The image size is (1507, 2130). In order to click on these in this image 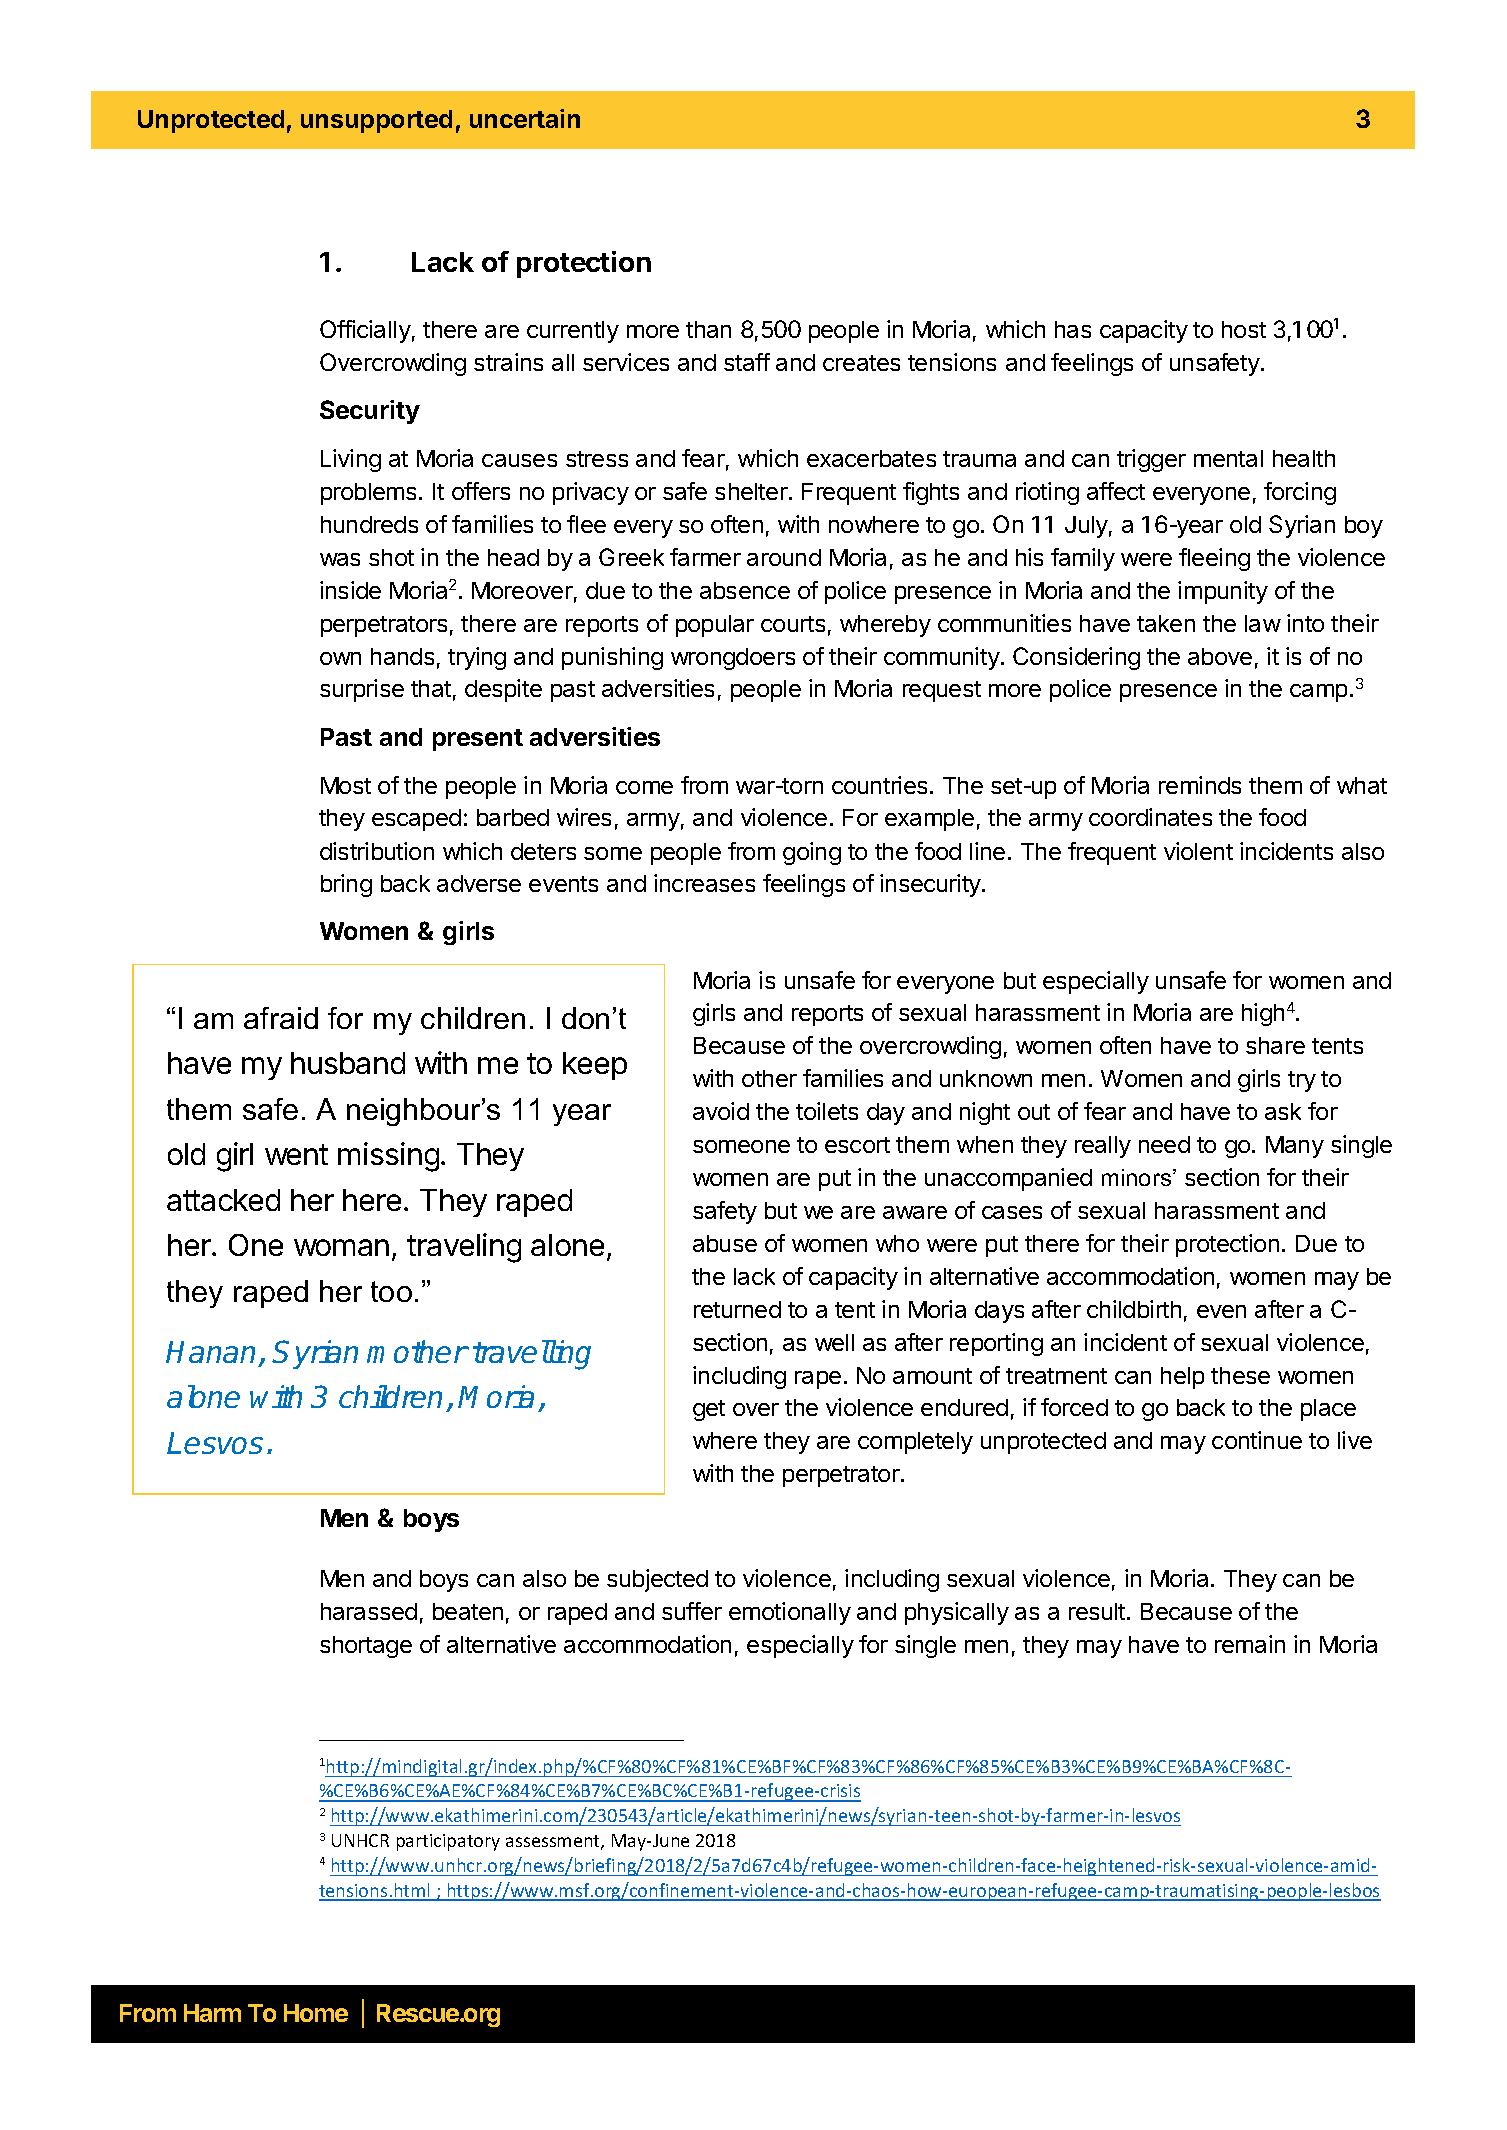, I will do `click(1240, 1375)`.
